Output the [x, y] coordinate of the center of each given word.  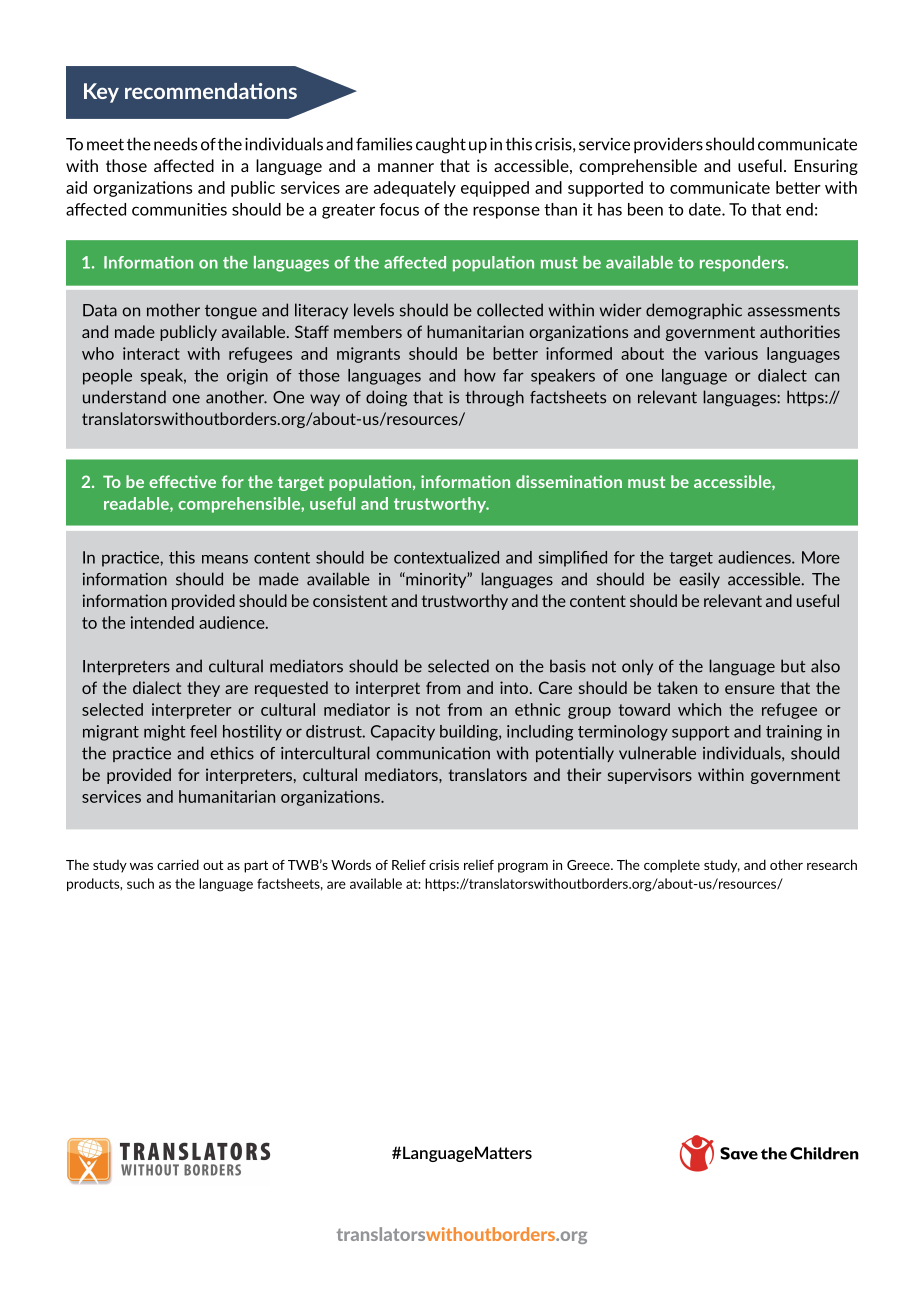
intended [162, 622]
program [523, 868]
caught [441, 145]
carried [178, 864]
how [480, 375]
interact [151, 353]
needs [175, 144]
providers [668, 145]
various [731, 353]
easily [699, 580]
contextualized [446, 557]
